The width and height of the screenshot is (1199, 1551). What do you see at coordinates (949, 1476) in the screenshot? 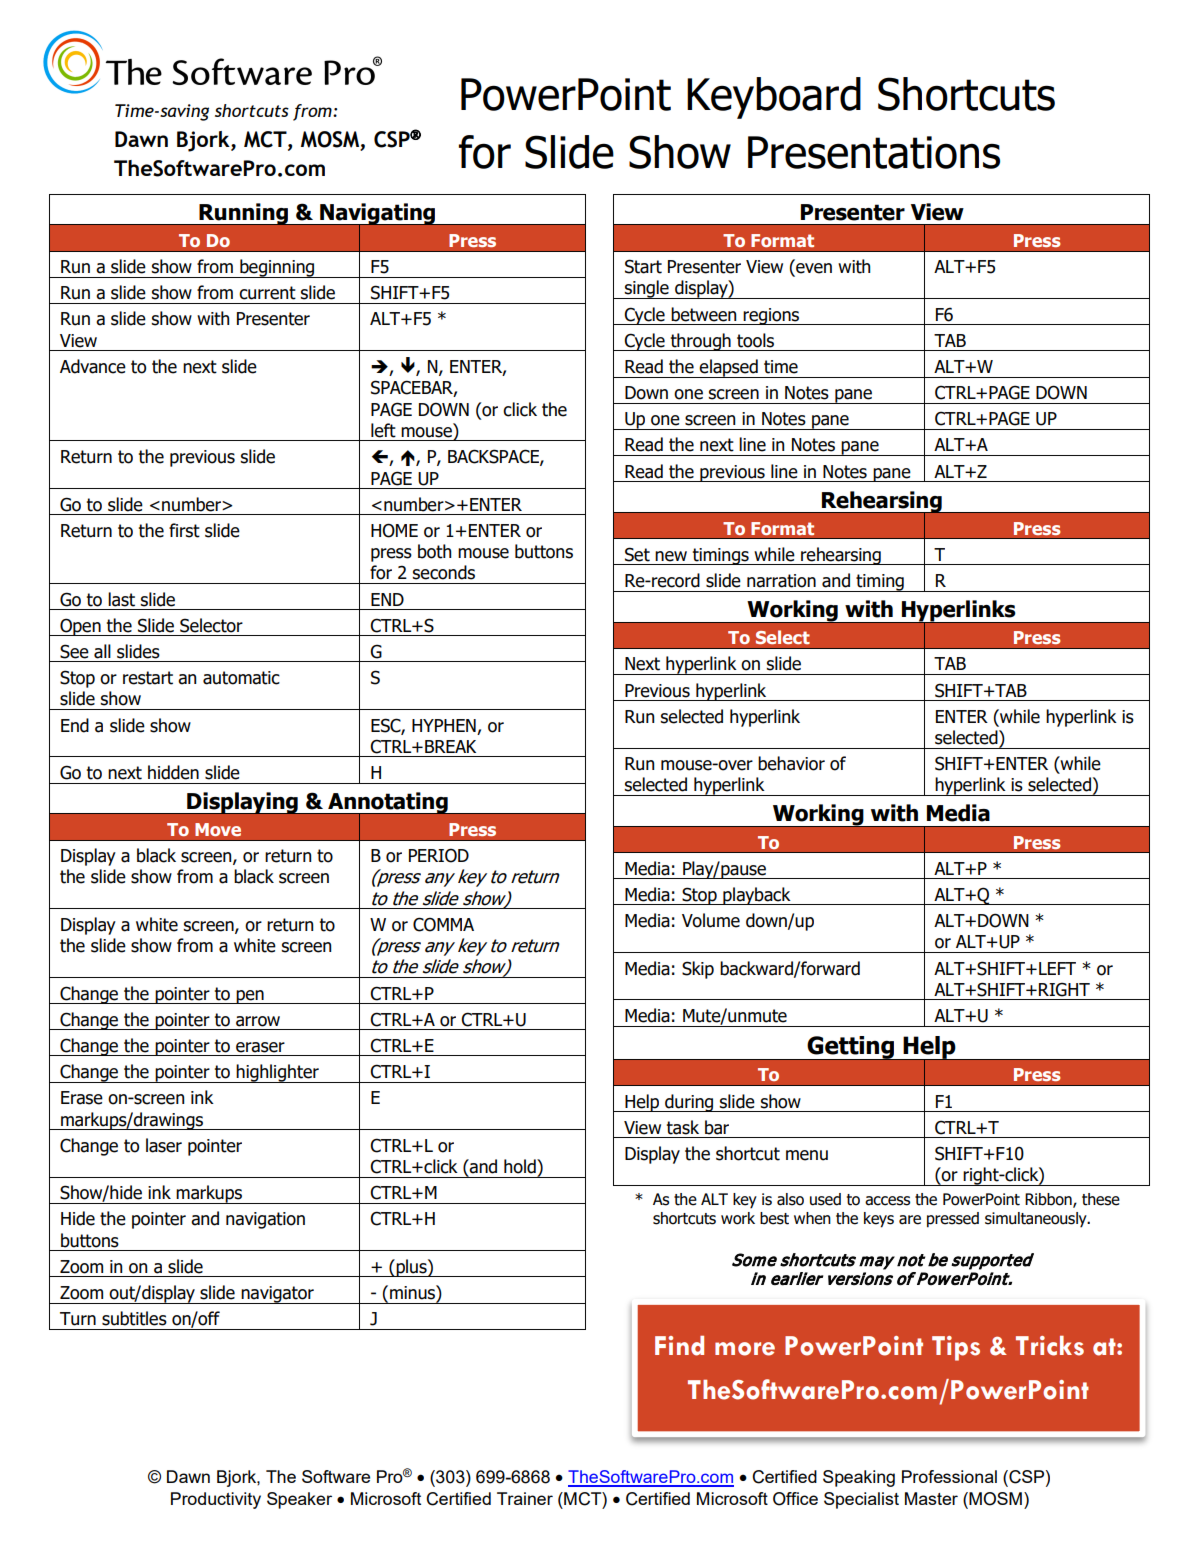
I see `Professional` at bounding box center [949, 1476].
